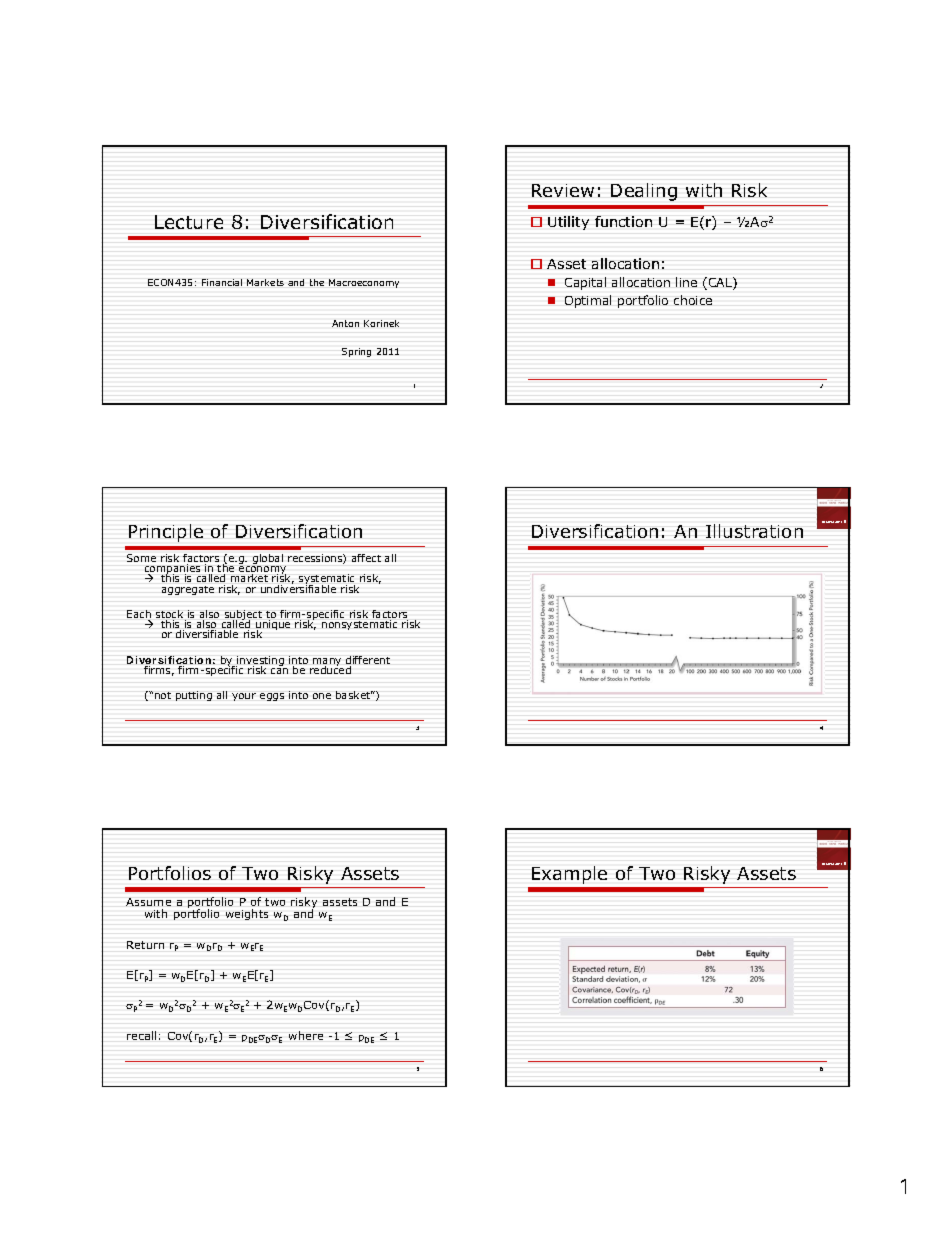 The width and height of the screenshot is (952, 1233). What do you see at coordinates (563, 190) in the screenshot?
I see `Review` at bounding box center [563, 190].
